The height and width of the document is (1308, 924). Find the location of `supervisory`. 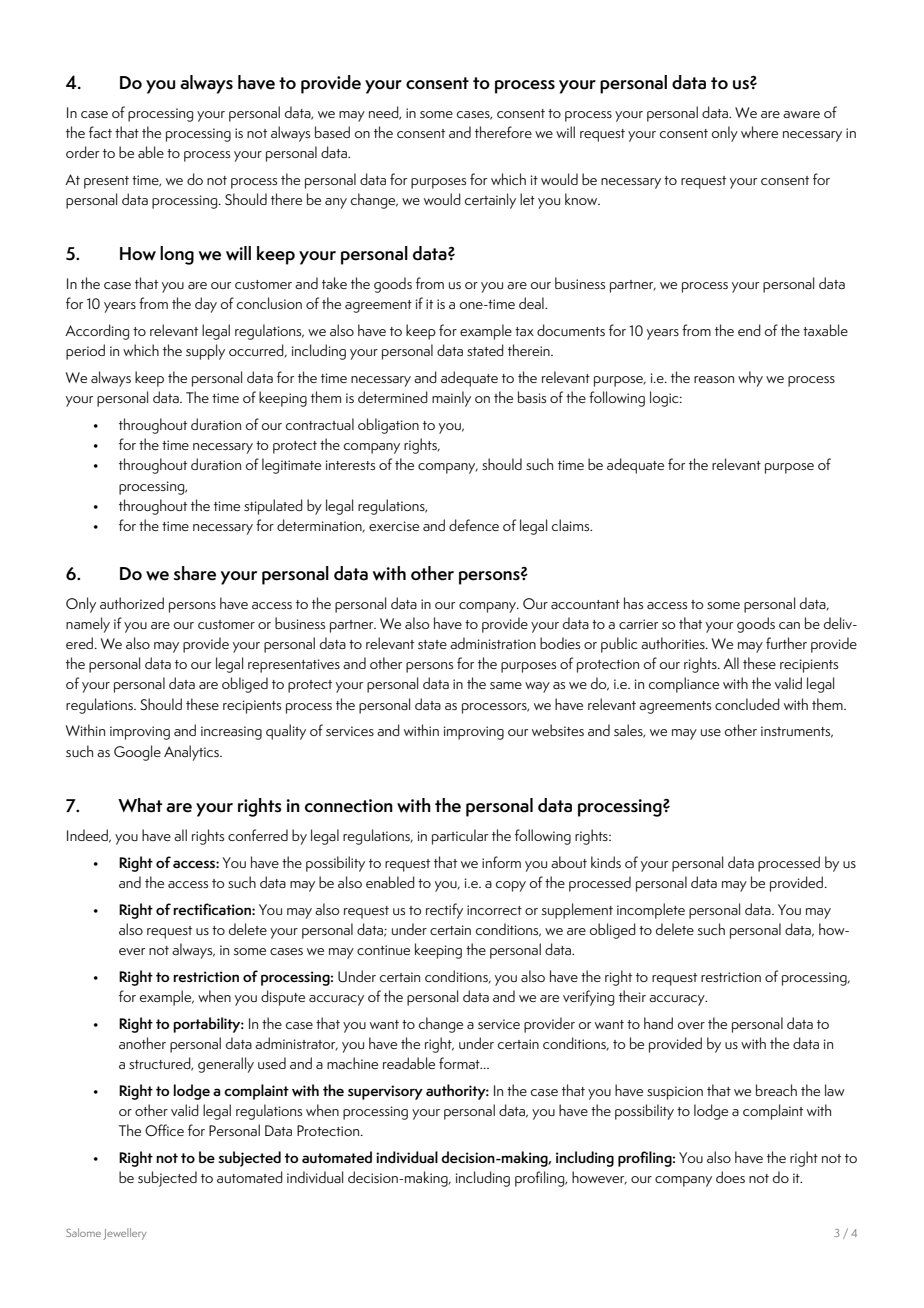

supervisory is located at coordinates (385, 1092).
